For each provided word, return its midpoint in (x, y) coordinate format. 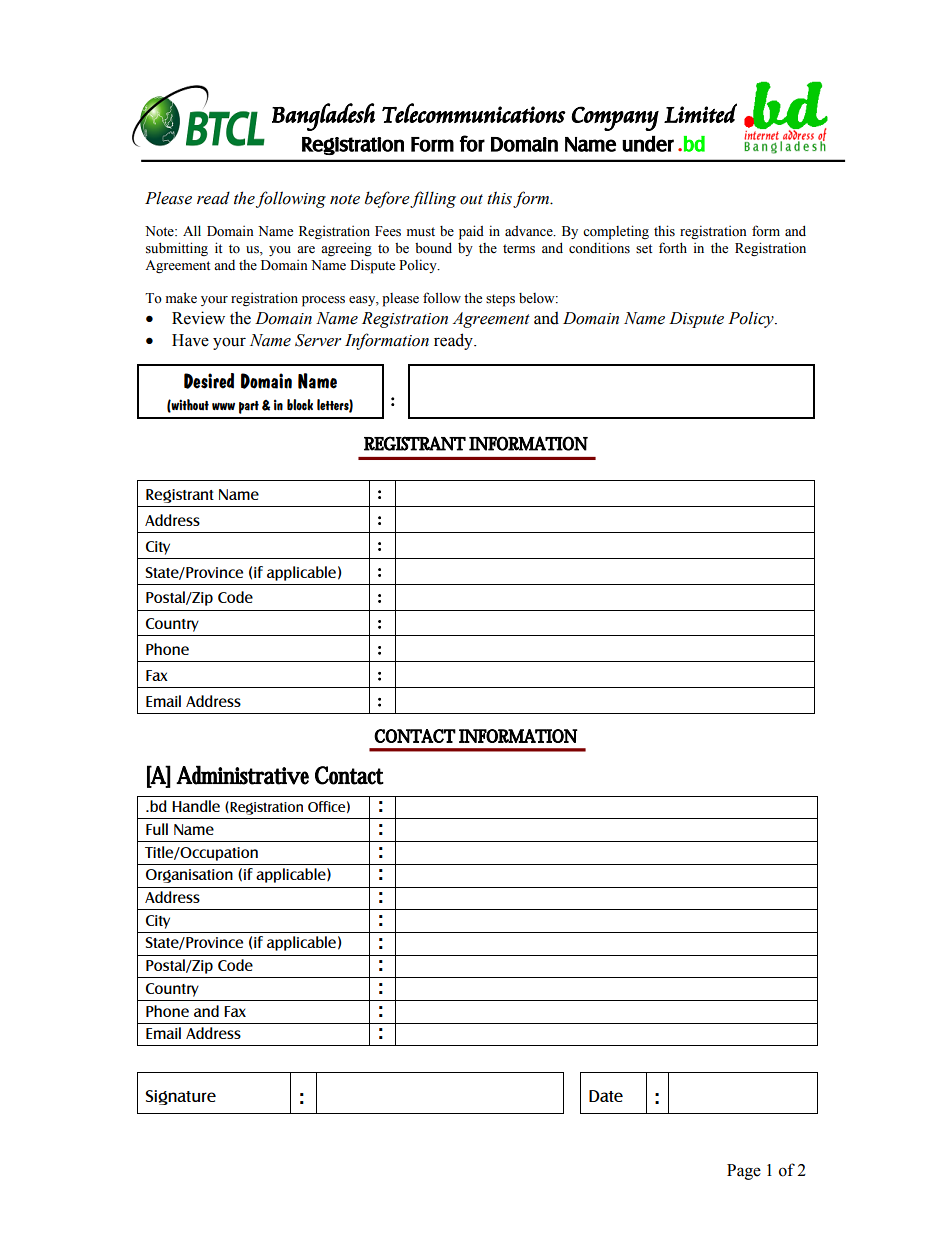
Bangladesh (323, 117)
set (644, 249)
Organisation (189, 876)
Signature (180, 1097)
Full (157, 829)
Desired (209, 381)
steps (500, 300)
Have (190, 340)
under (648, 144)
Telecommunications (474, 113)
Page (744, 1172)
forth (673, 248)
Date (606, 1096)
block (300, 405)
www (223, 406)
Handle (196, 806)
